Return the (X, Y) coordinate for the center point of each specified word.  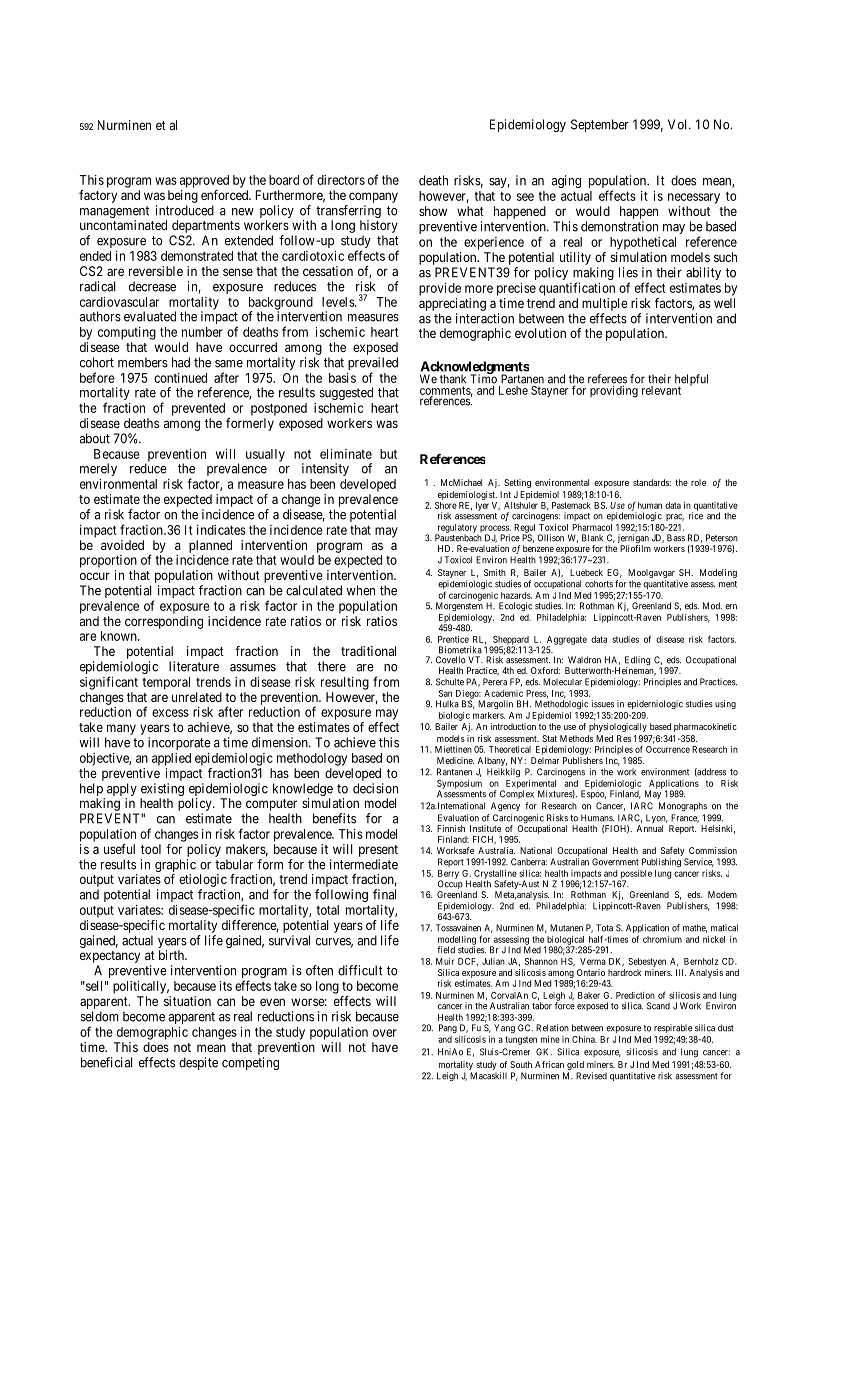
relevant (661, 390)
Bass (676, 538)
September (600, 125)
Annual (650, 828)
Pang (448, 1029)
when (360, 590)
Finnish (451, 828)
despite (198, 1063)
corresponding (164, 622)
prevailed (373, 365)
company (373, 197)
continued (180, 378)
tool (151, 849)
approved (204, 181)
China (584, 1039)
